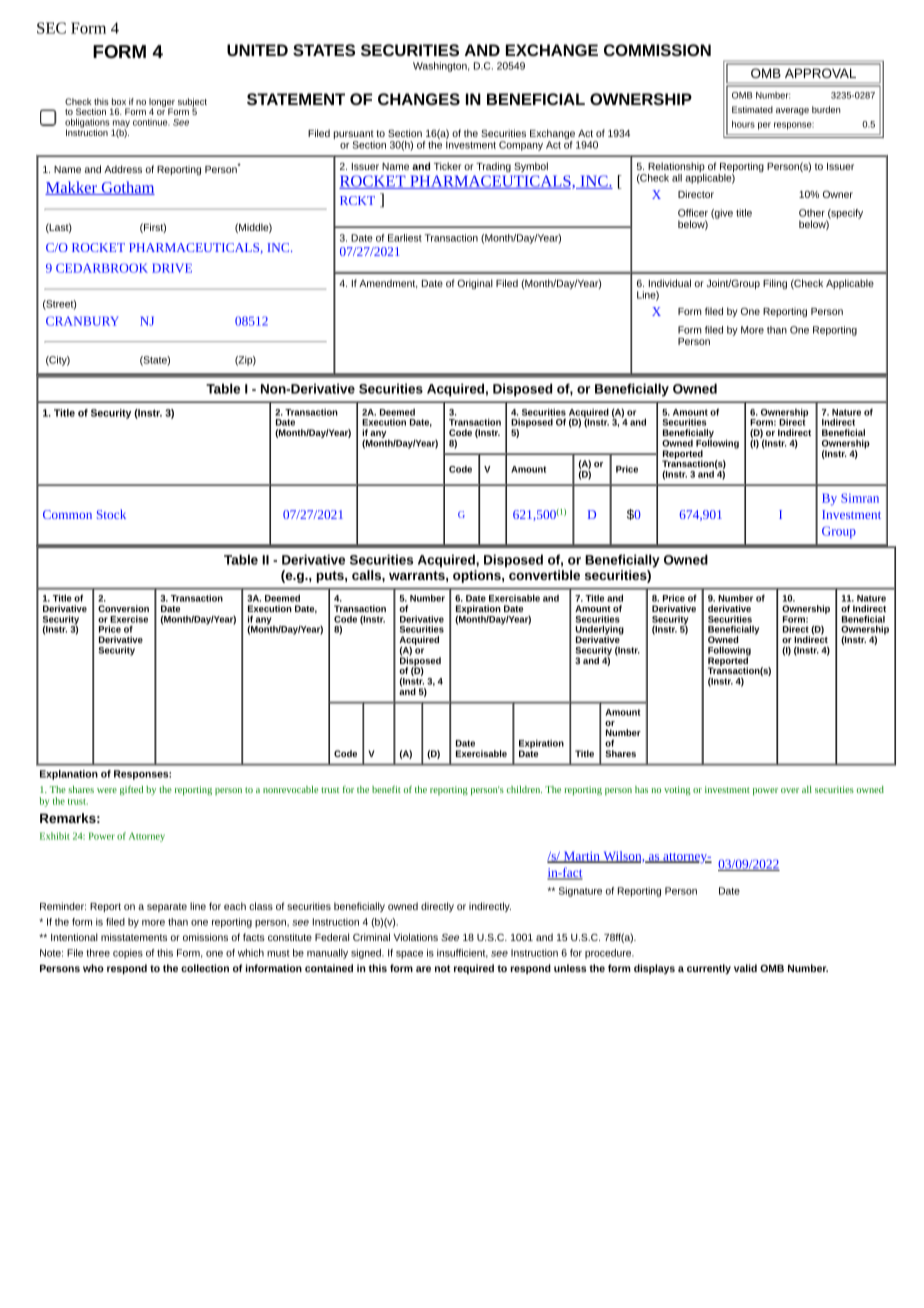  What do you see at coordinates (419, 99) in the screenshot?
I see `CHANGES` at bounding box center [419, 99].
